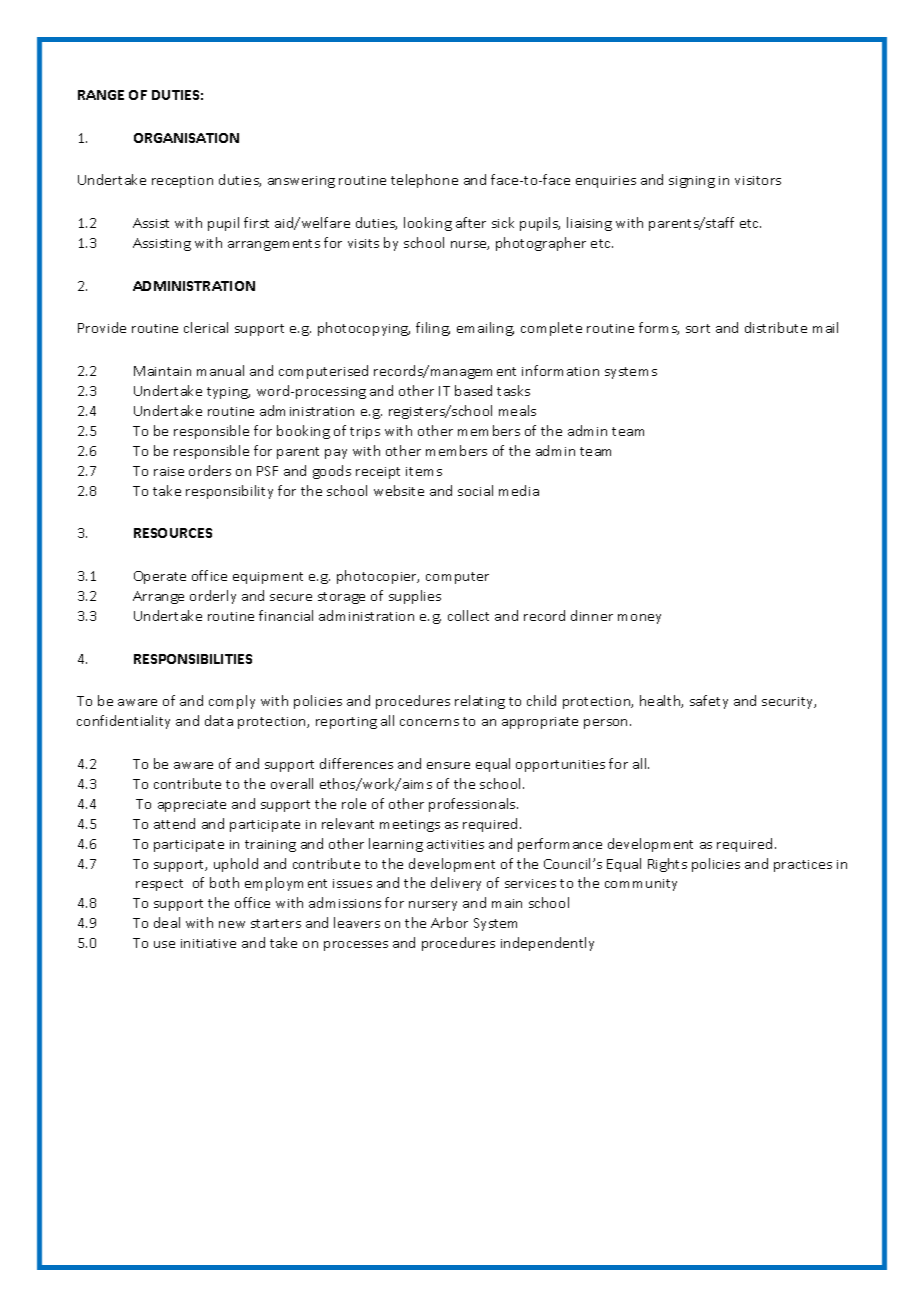 The width and height of the page is (924, 1307). What do you see at coordinates (182, 182) in the page?
I see `reception` at bounding box center [182, 182].
